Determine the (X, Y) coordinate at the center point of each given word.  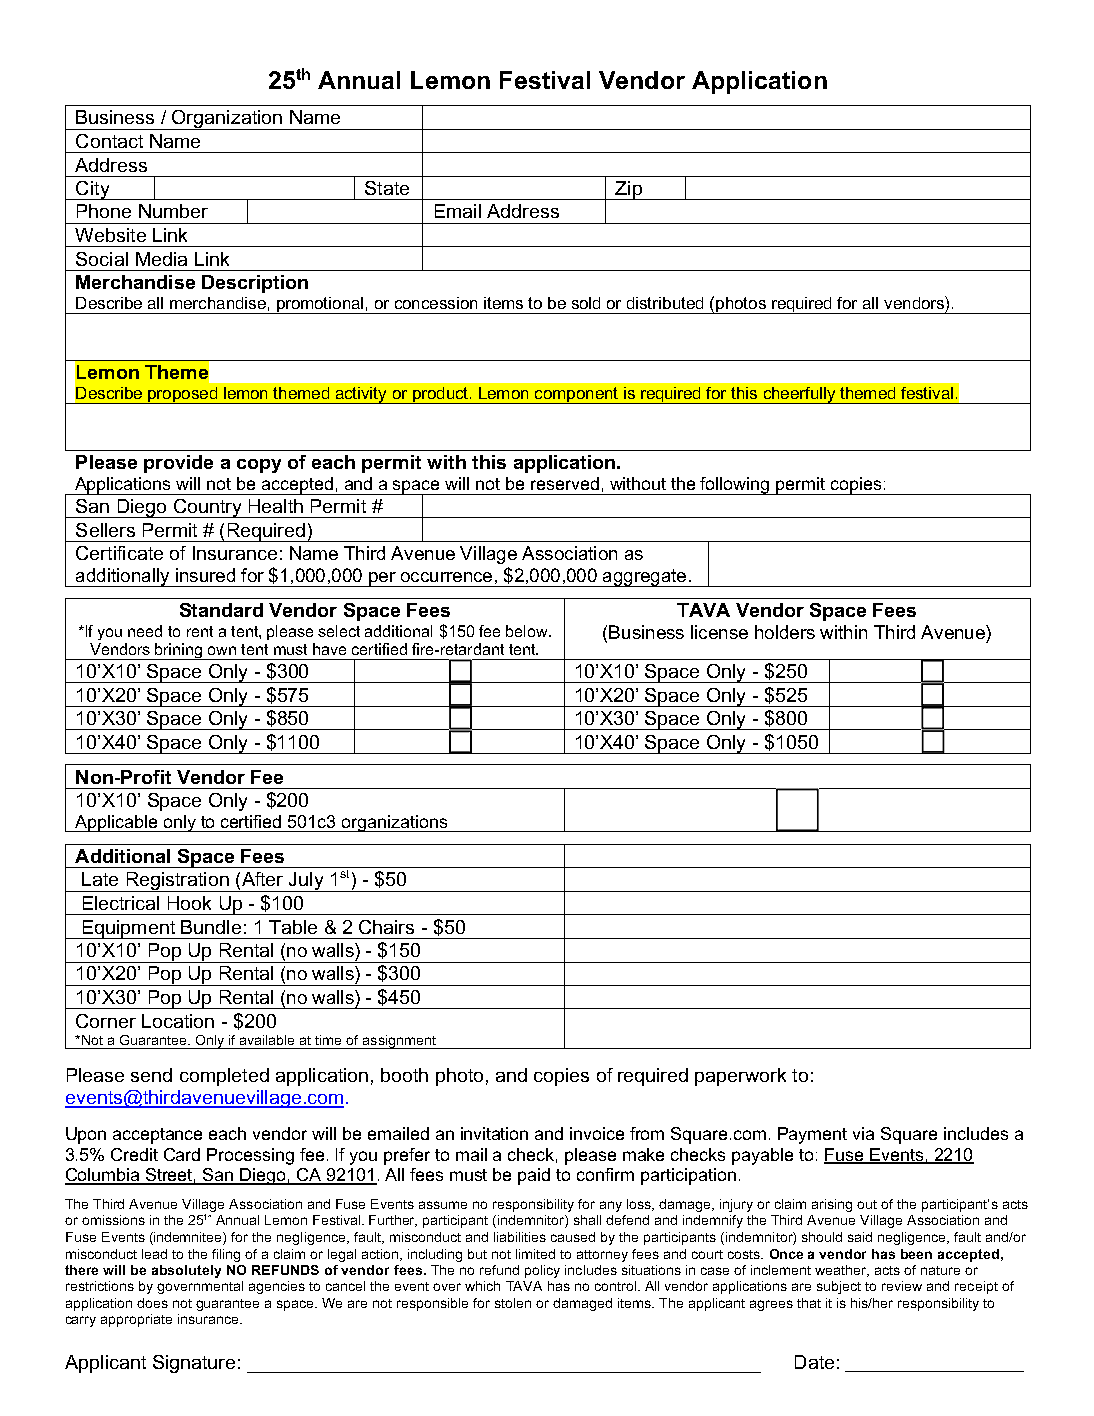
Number (173, 211)
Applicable (116, 823)
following (735, 486)
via (863, 1133)
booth (404, 1075)
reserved (565, 483)
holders (785, 632)
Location (178, 1021)
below (528, 631)
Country (207, 508)
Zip (628, 190)
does (152, 1303)
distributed (665, 303)
